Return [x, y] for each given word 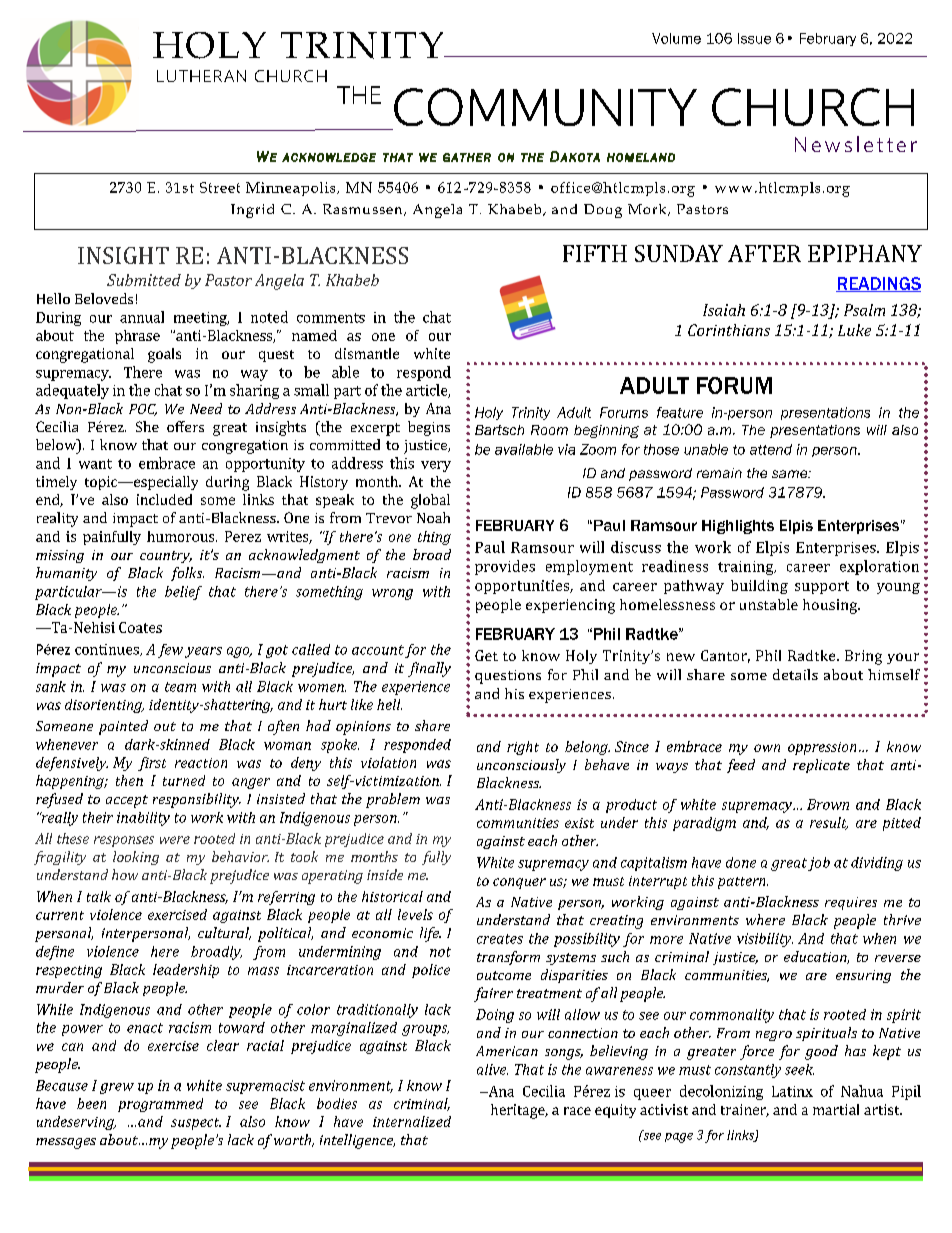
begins [429, 428]
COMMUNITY [545, 107]
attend [771, 449]
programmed [160, 1105]
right [523, 748]
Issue [754, 38]
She [147, 426]
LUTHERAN [201, 76]
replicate [821, 766]
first [152, 764]
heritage [519, 1111]
